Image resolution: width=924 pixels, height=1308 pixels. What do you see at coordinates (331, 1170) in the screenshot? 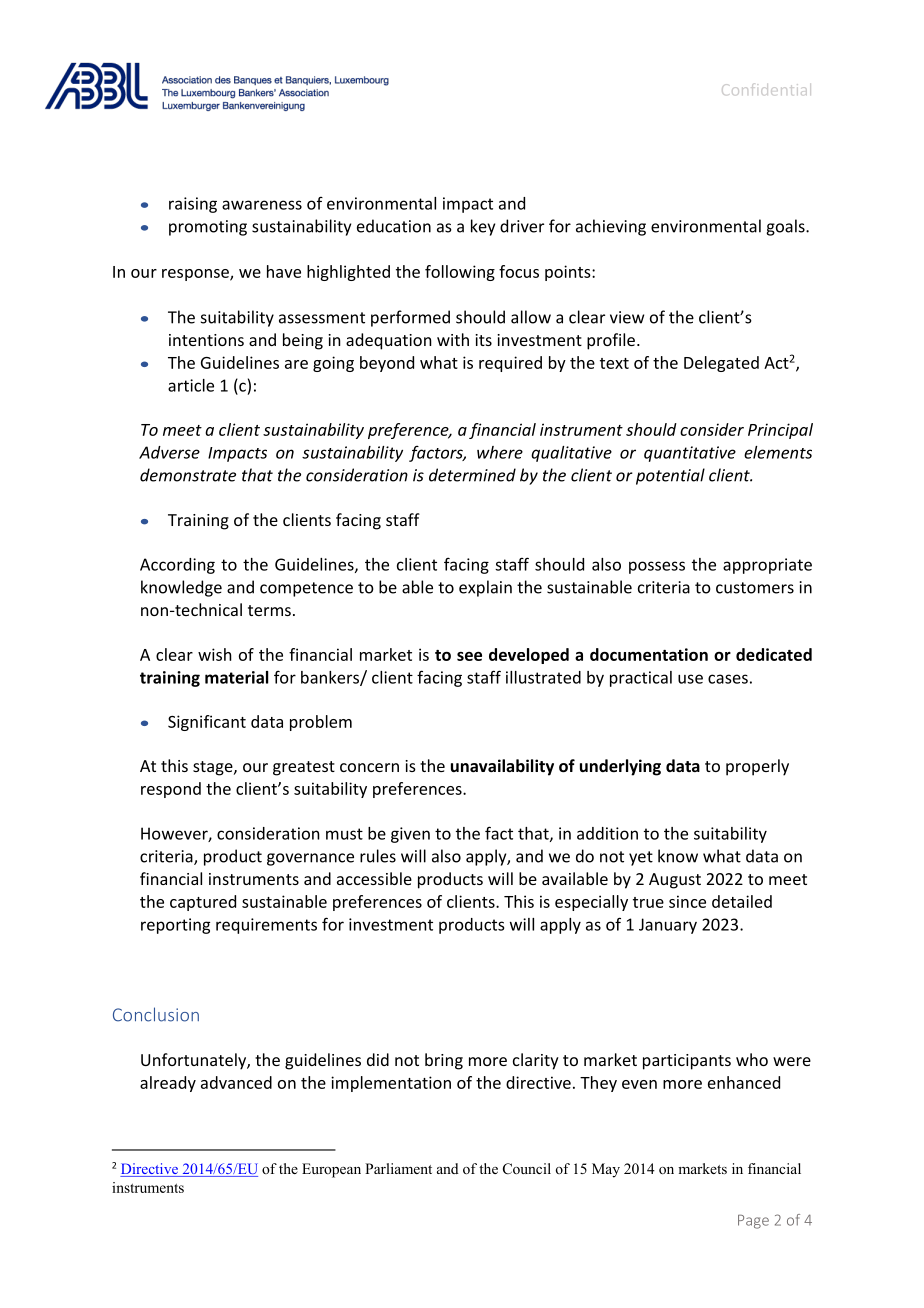
I see `European` at bounding box center [331, 1170].
